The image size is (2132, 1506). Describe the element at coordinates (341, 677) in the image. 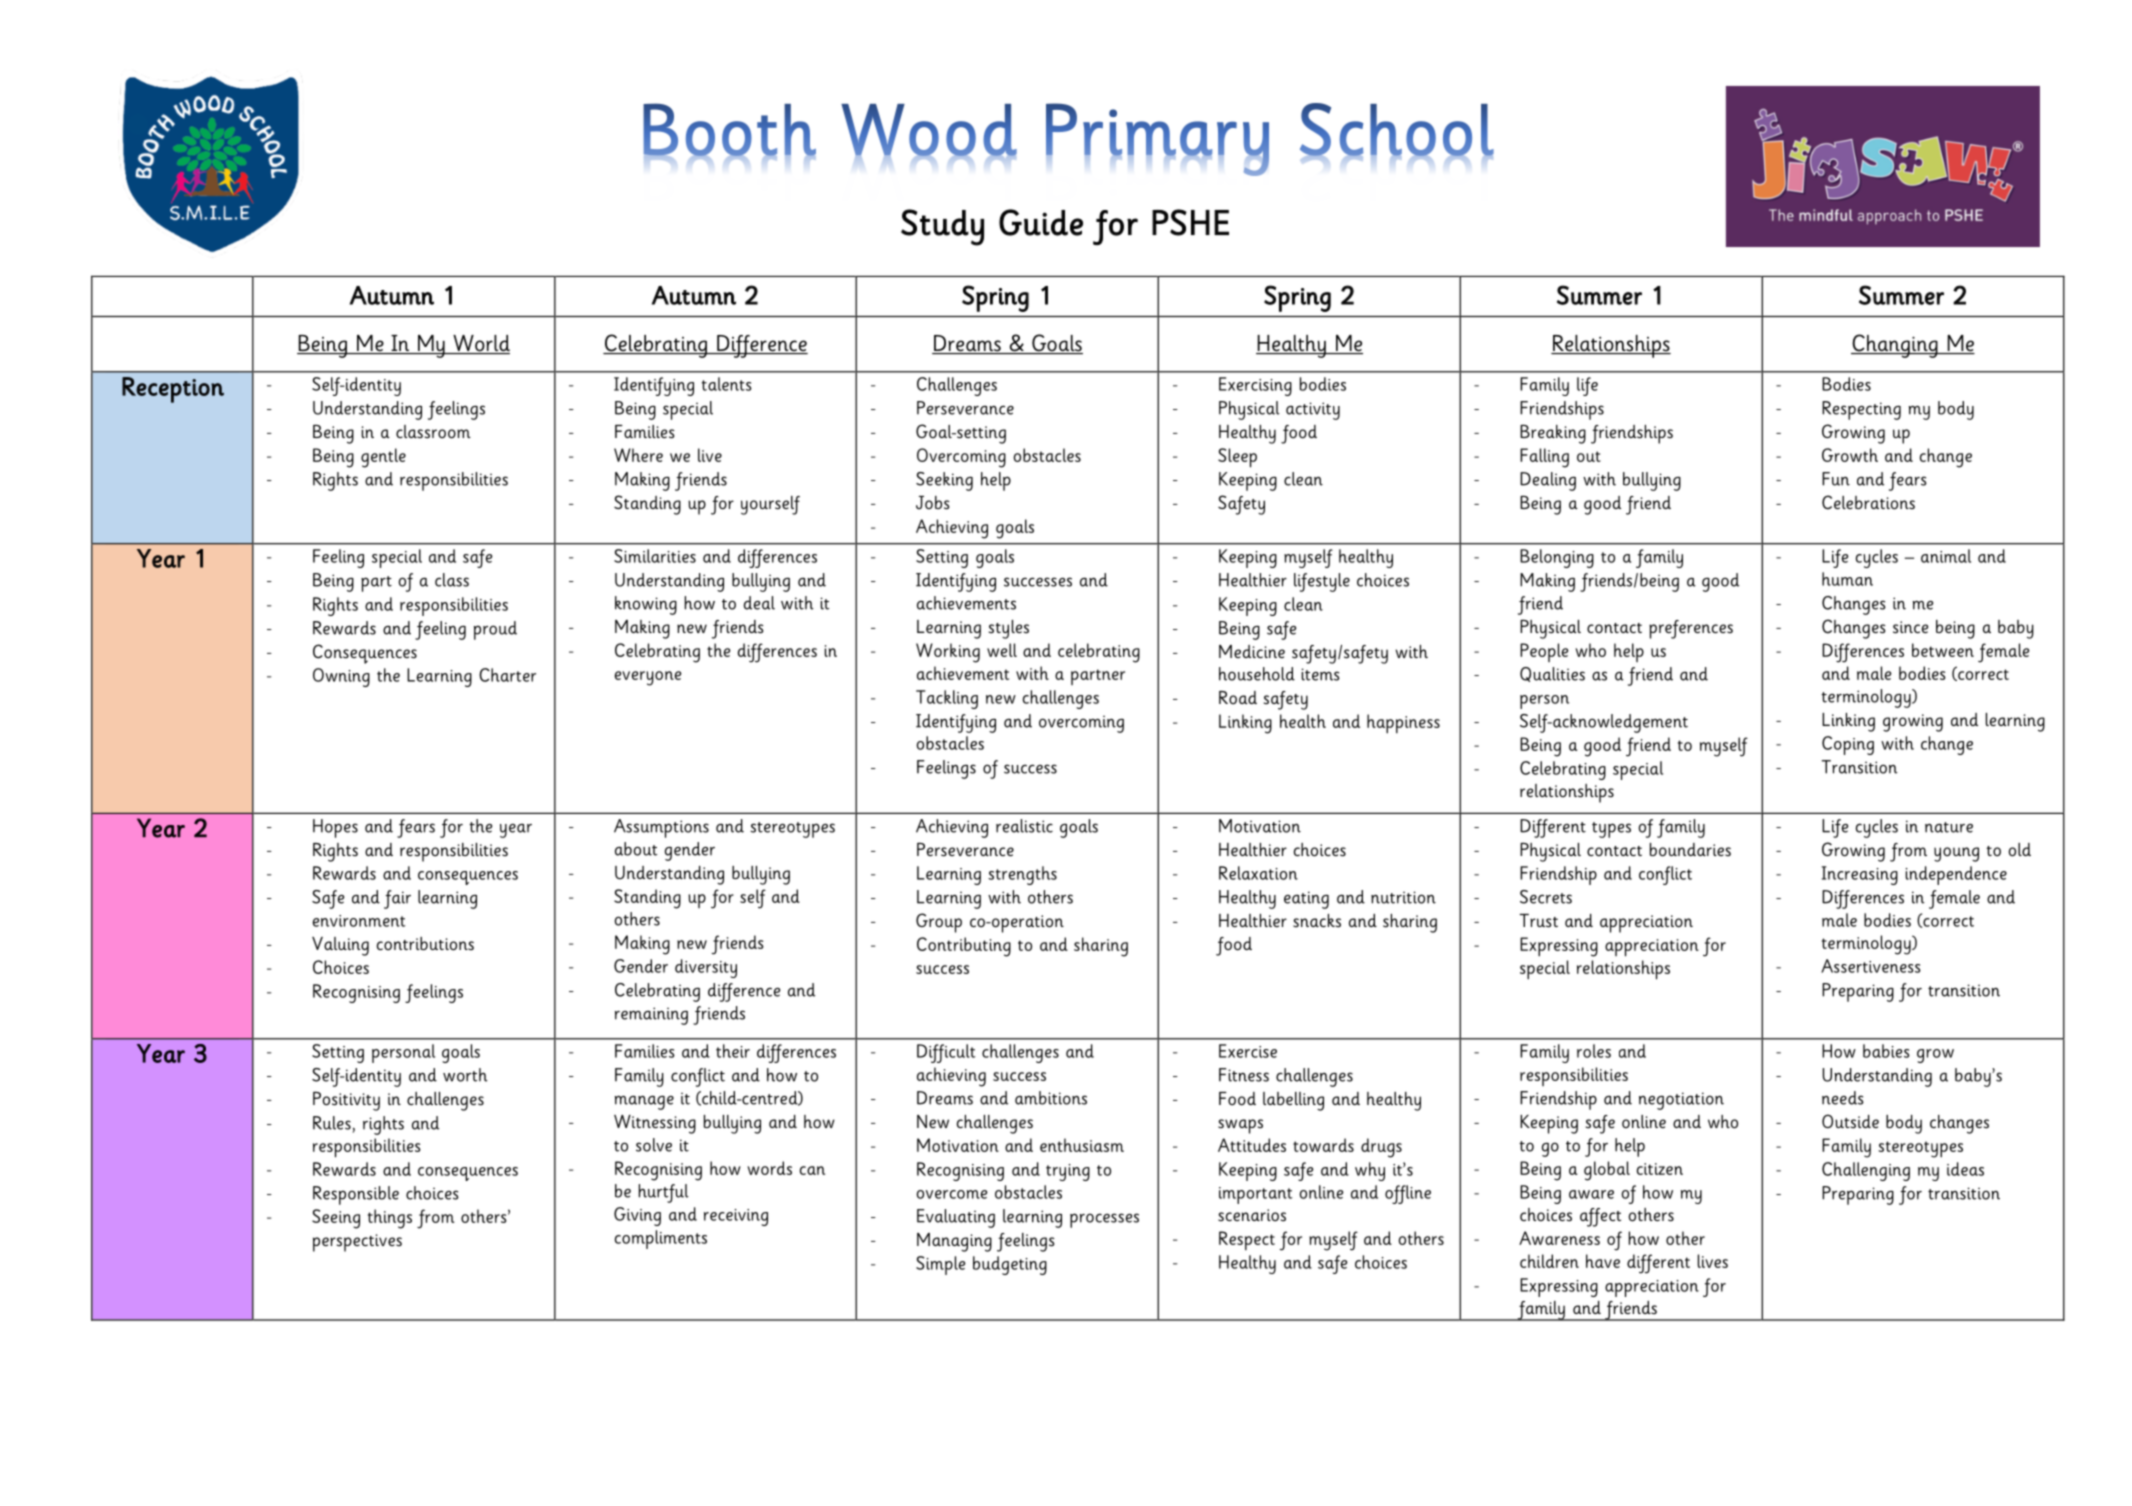

I see `Owning` at that location.
